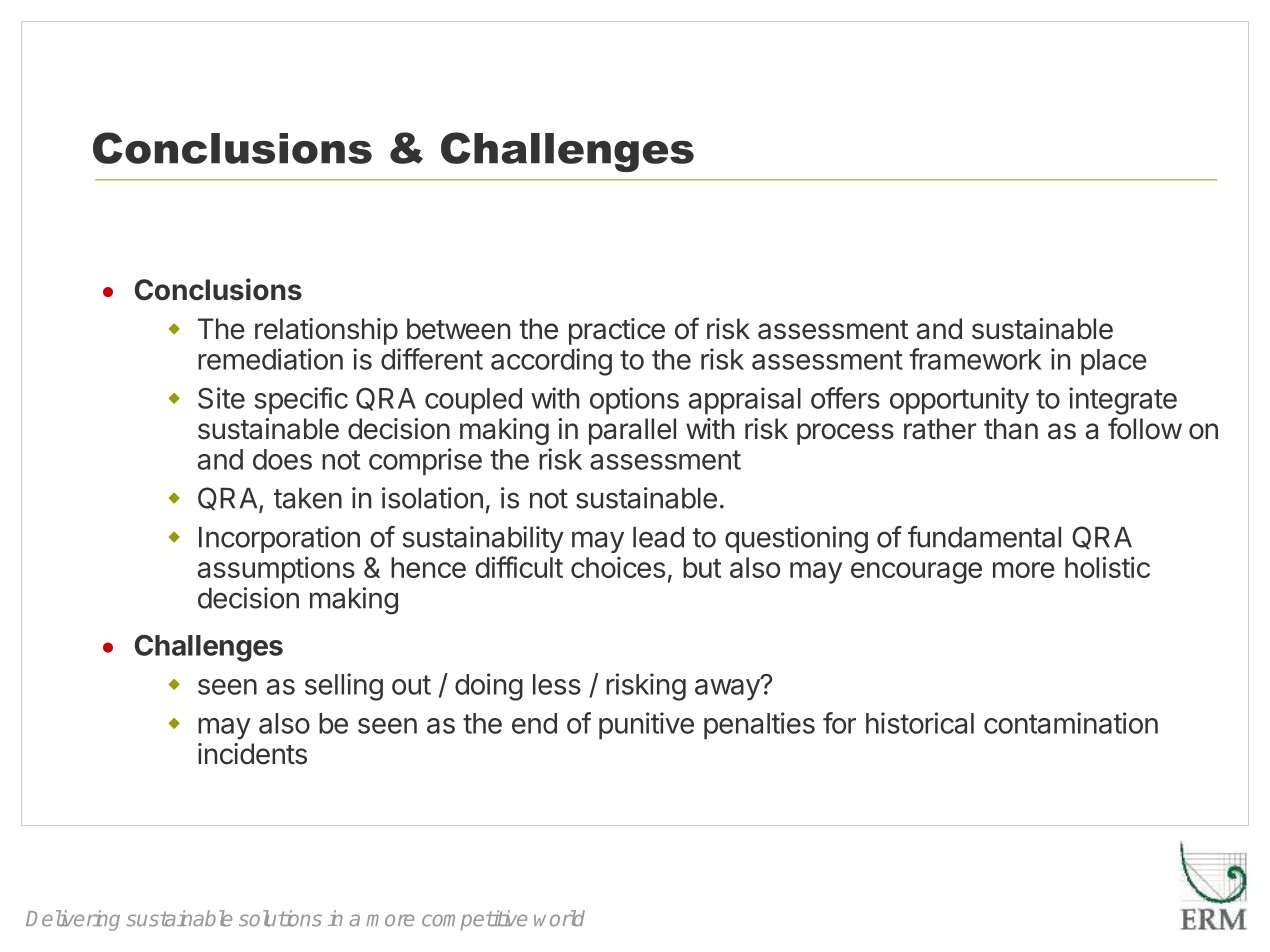 The image size is (1270, 952). I want to click on encourage, so click(916, 573).
